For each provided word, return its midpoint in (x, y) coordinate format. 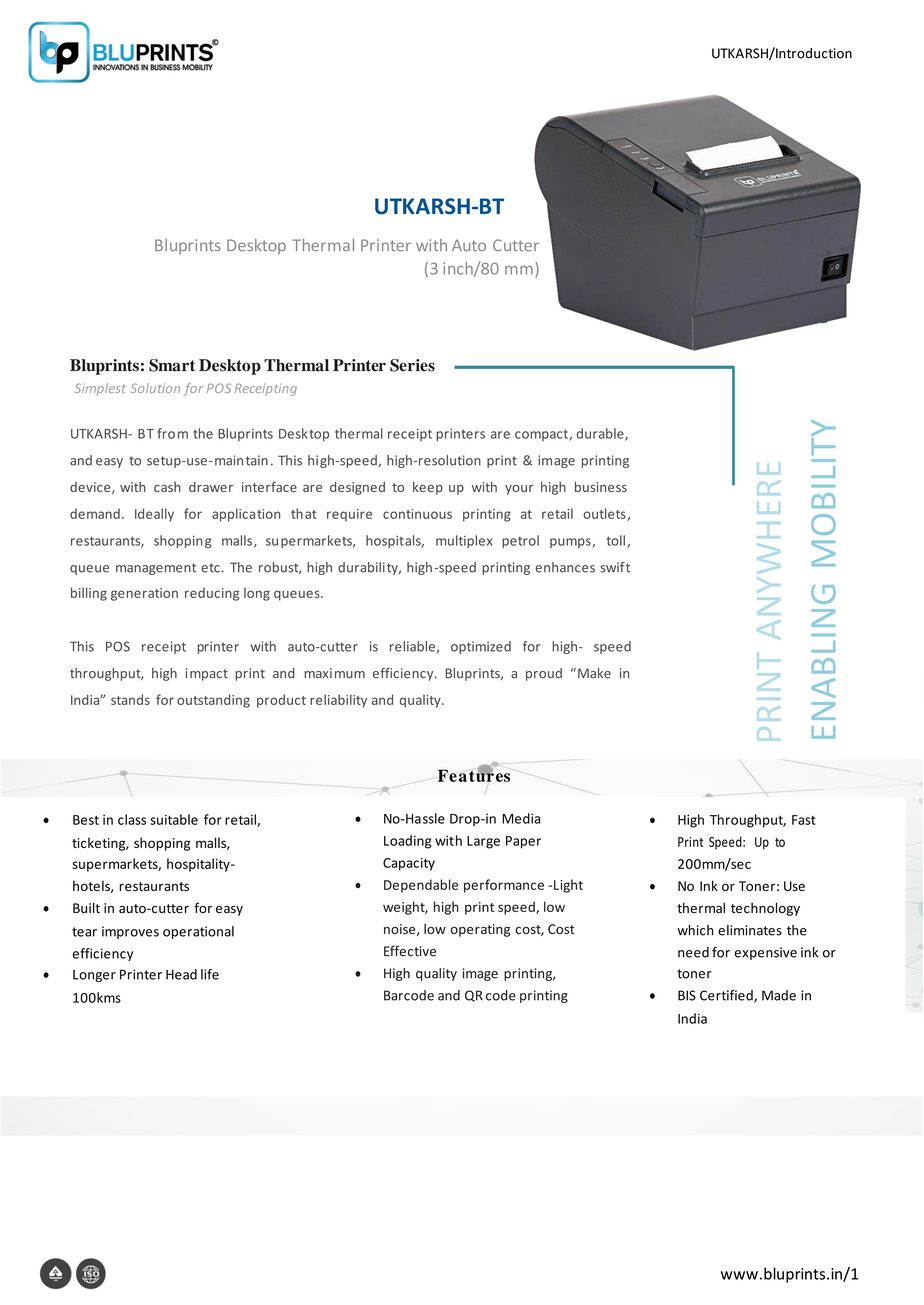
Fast (804, 820)
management (156, 569)
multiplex (464, 541)
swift (615, 567)
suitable (174, 819)
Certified (727, 996)
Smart (172, 365)
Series (412, 365)
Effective (410, 951)
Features (474, 774)
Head (181, 974)
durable (601, 434)
